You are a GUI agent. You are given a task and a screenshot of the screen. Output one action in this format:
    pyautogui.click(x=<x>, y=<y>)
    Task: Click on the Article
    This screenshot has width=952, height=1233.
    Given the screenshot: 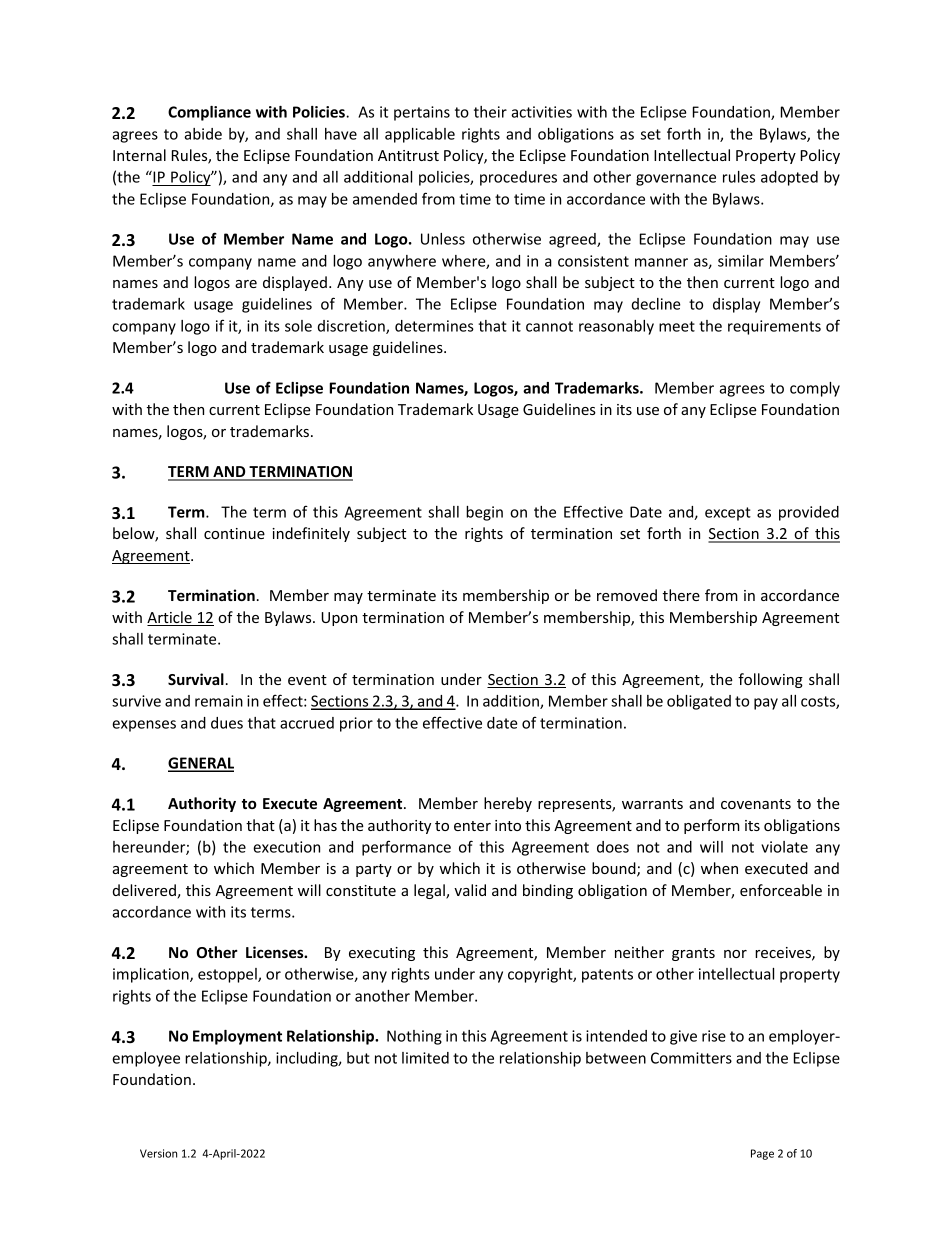 What is the action you would take?
    pyautogui.click(x=170, y=618)
